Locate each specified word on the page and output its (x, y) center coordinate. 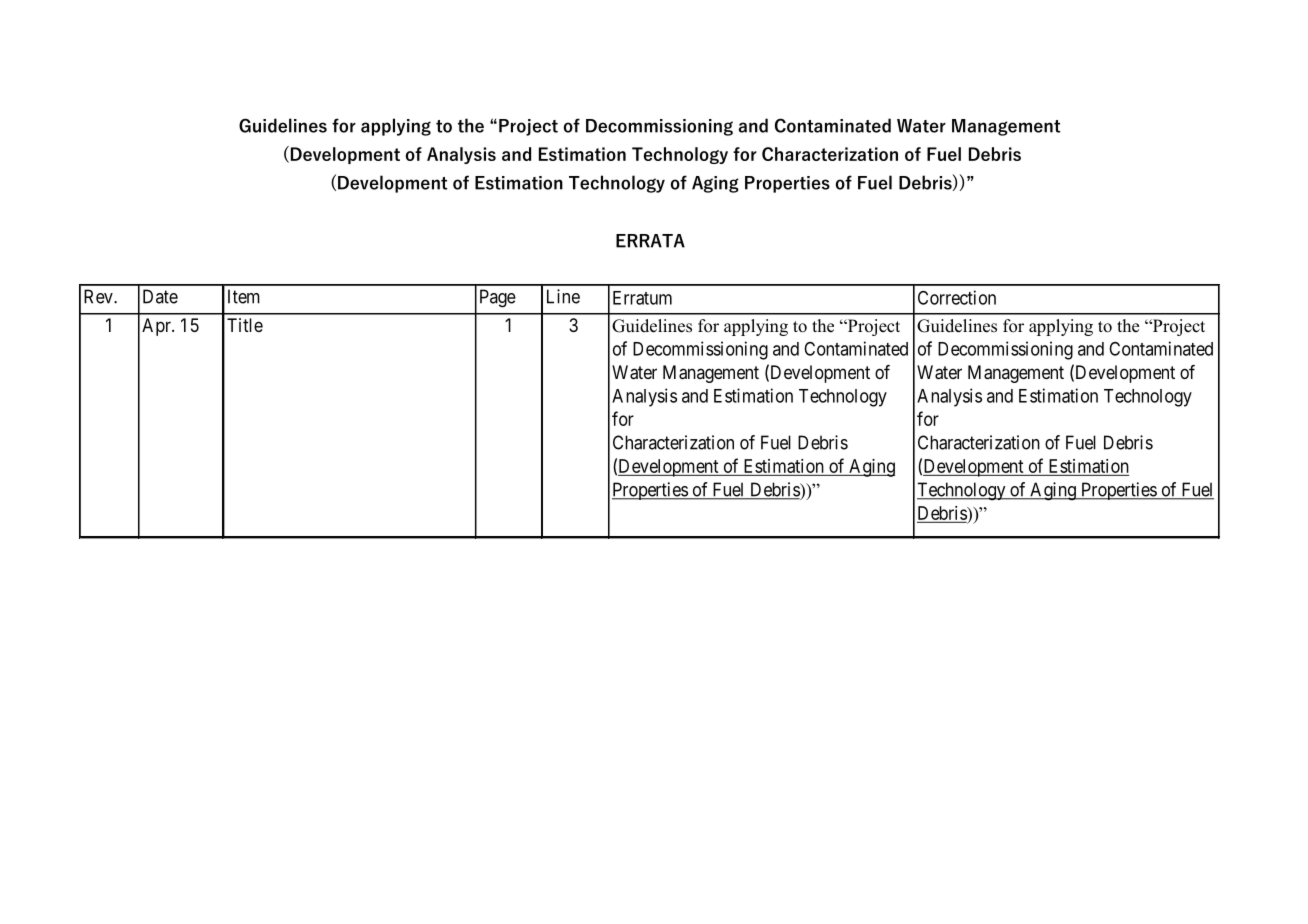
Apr (157, 327)
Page (498, 298)
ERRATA (650, 241)
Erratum (642, 298)
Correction (957, 297)
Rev (99, 296)
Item (244, 296)
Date (160, 296)
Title (245, 325)
